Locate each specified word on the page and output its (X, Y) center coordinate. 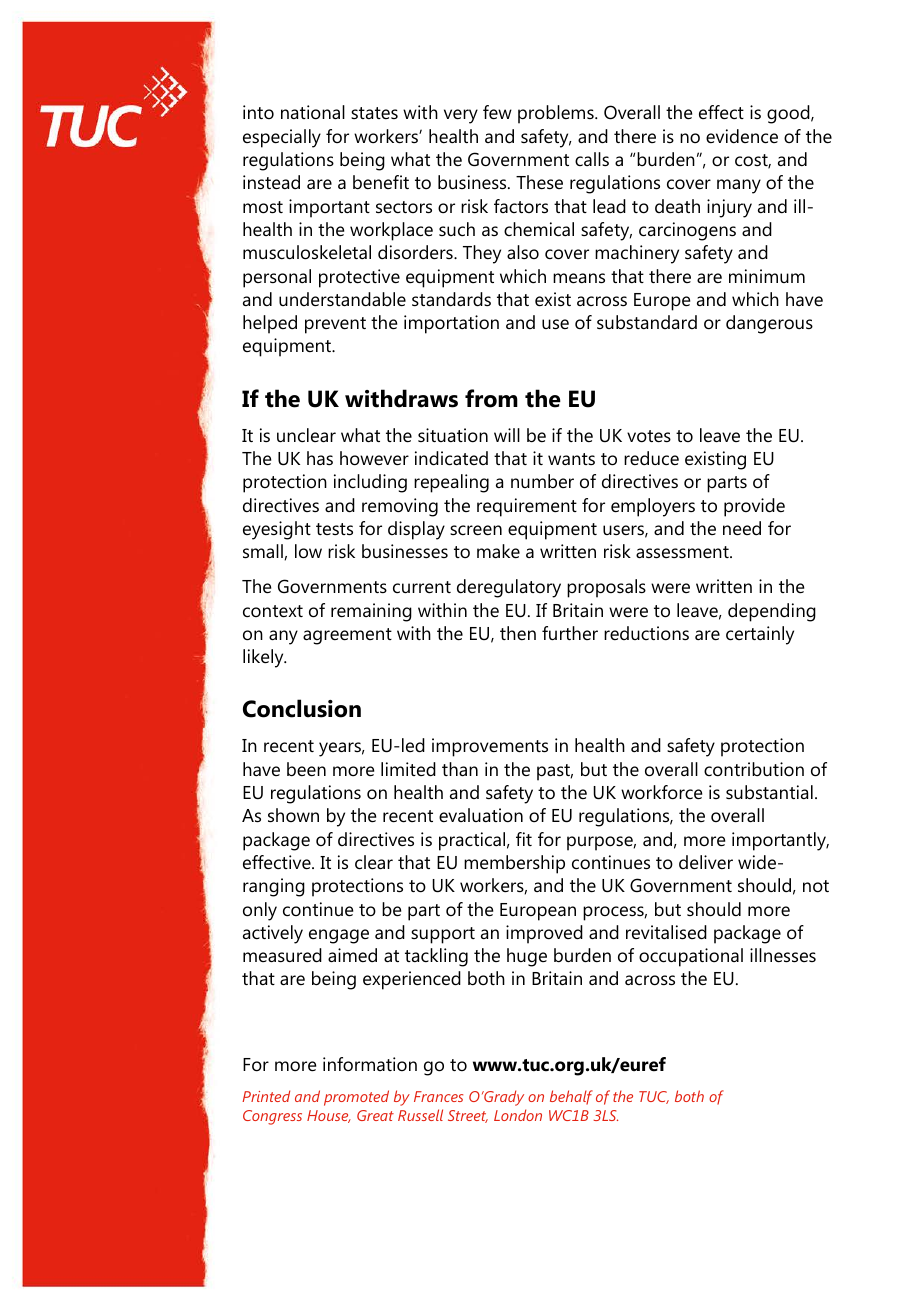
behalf (571, 1097)
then (518, 633)
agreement (347, 636)
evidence (742, 136)
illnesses (783, 955)
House (329, 1116)
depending (772, 612)
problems (557, 114)
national (313, 112)
